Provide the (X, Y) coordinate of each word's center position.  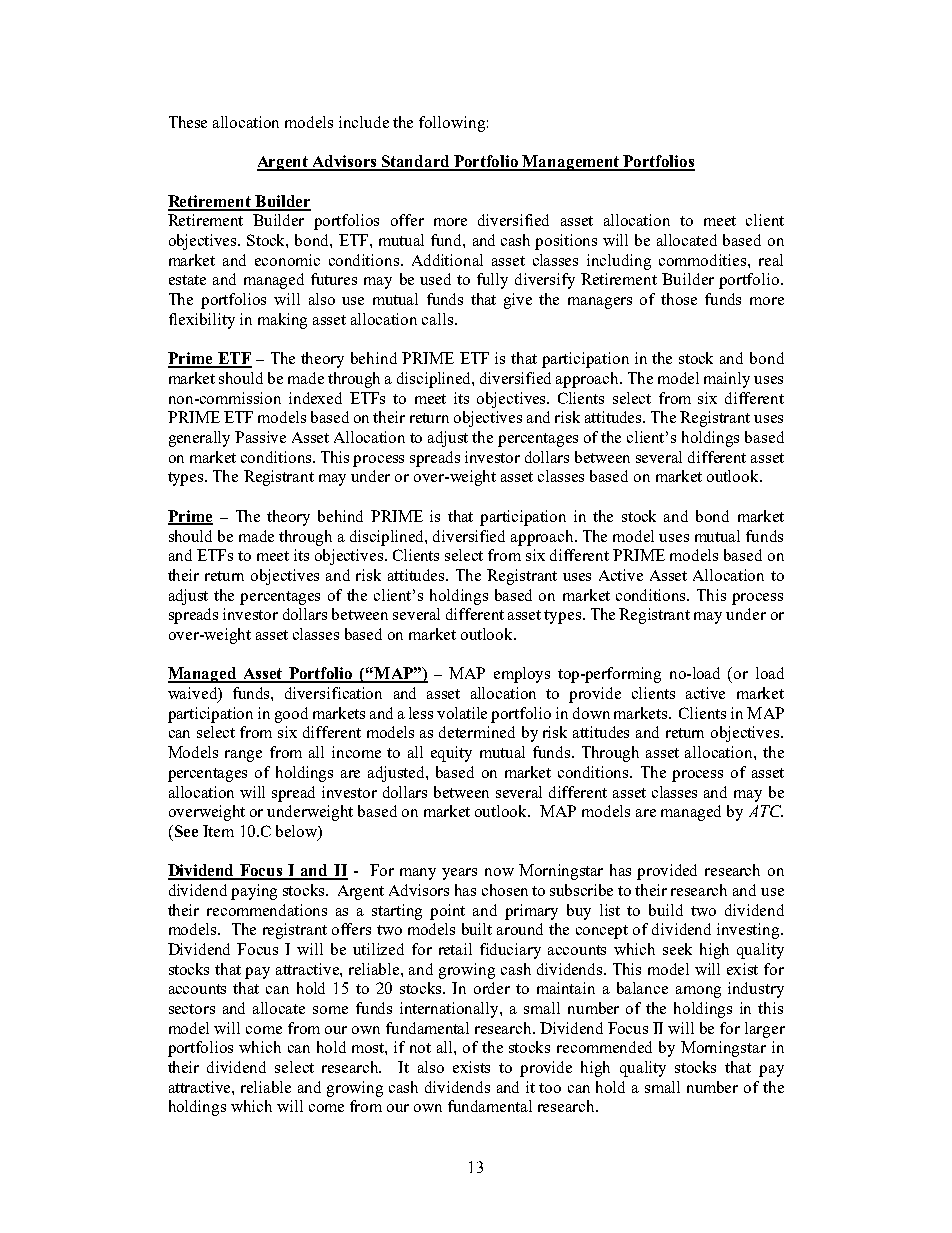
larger (765, 1030)
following (452, 124)
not (420, 1048)
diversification (333, 693)
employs (522, 675)
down (591, 713)
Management (571, 163)
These (188, 122)
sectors (192, 1009)
